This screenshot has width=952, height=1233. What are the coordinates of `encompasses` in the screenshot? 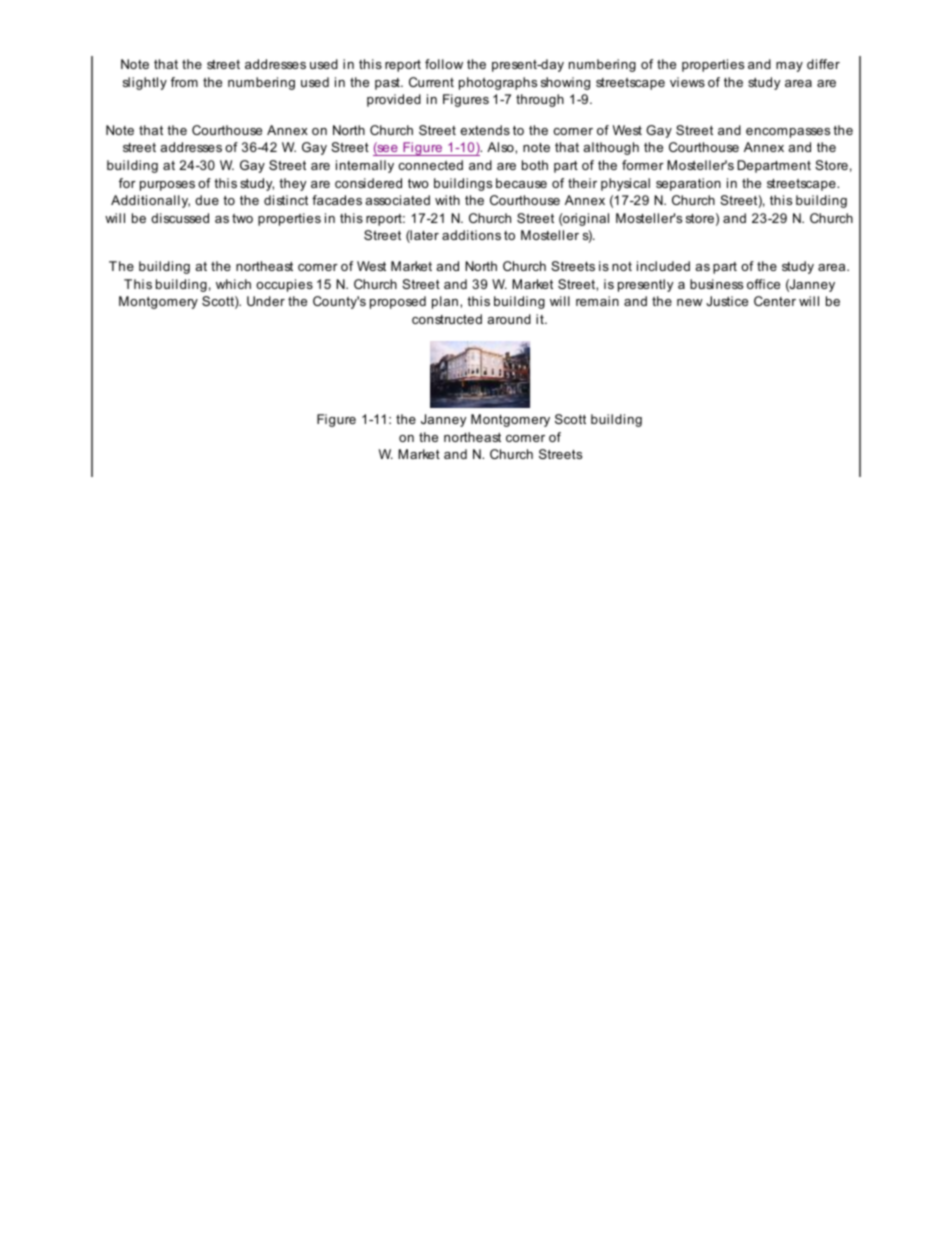 It's located at (788, 133).
